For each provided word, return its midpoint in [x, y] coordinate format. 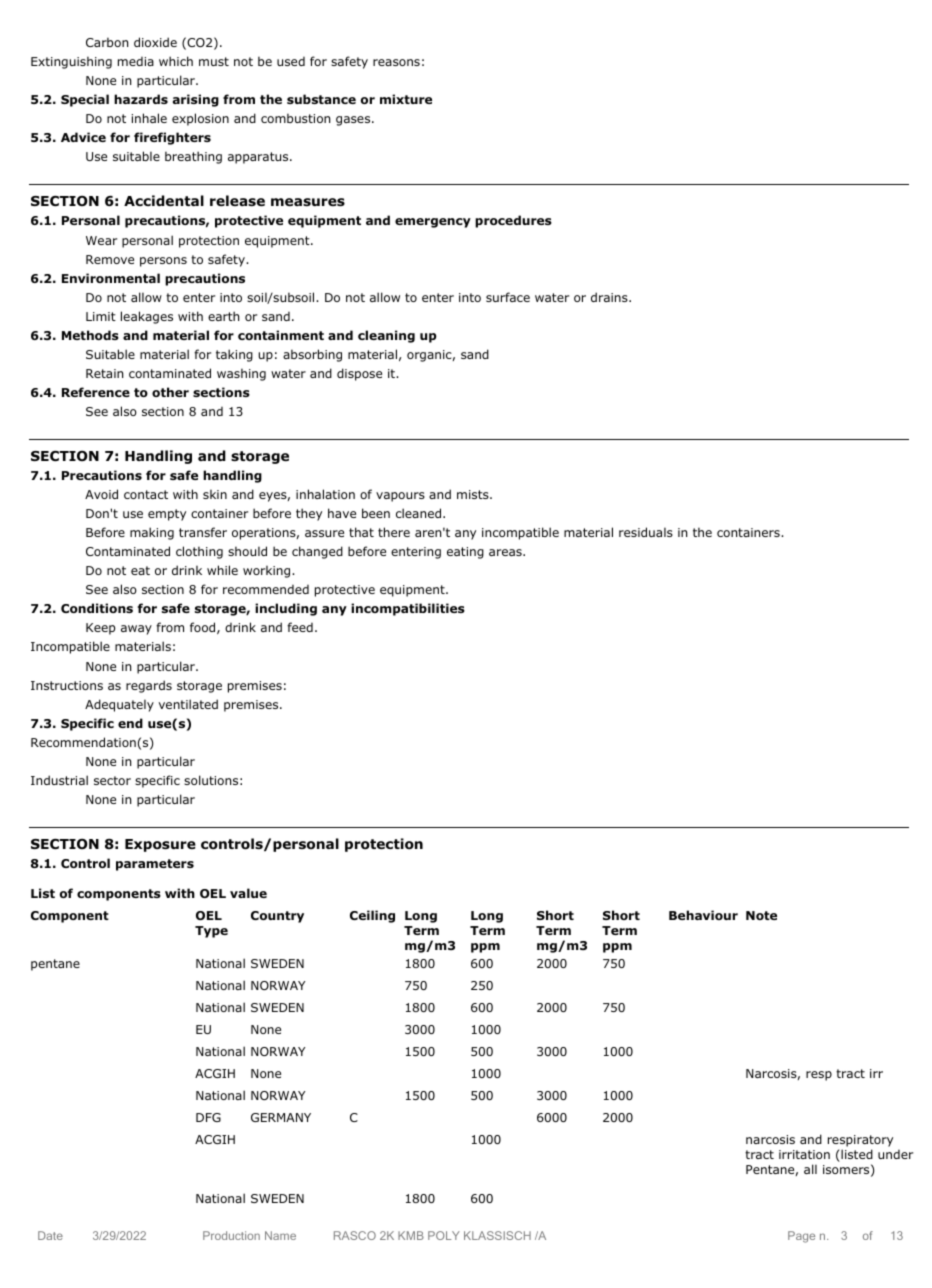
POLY [444, 1235]
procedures [513, 221]
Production [231, 1235]
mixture [406, 99]
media [136, 61]
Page [801, 1237]
